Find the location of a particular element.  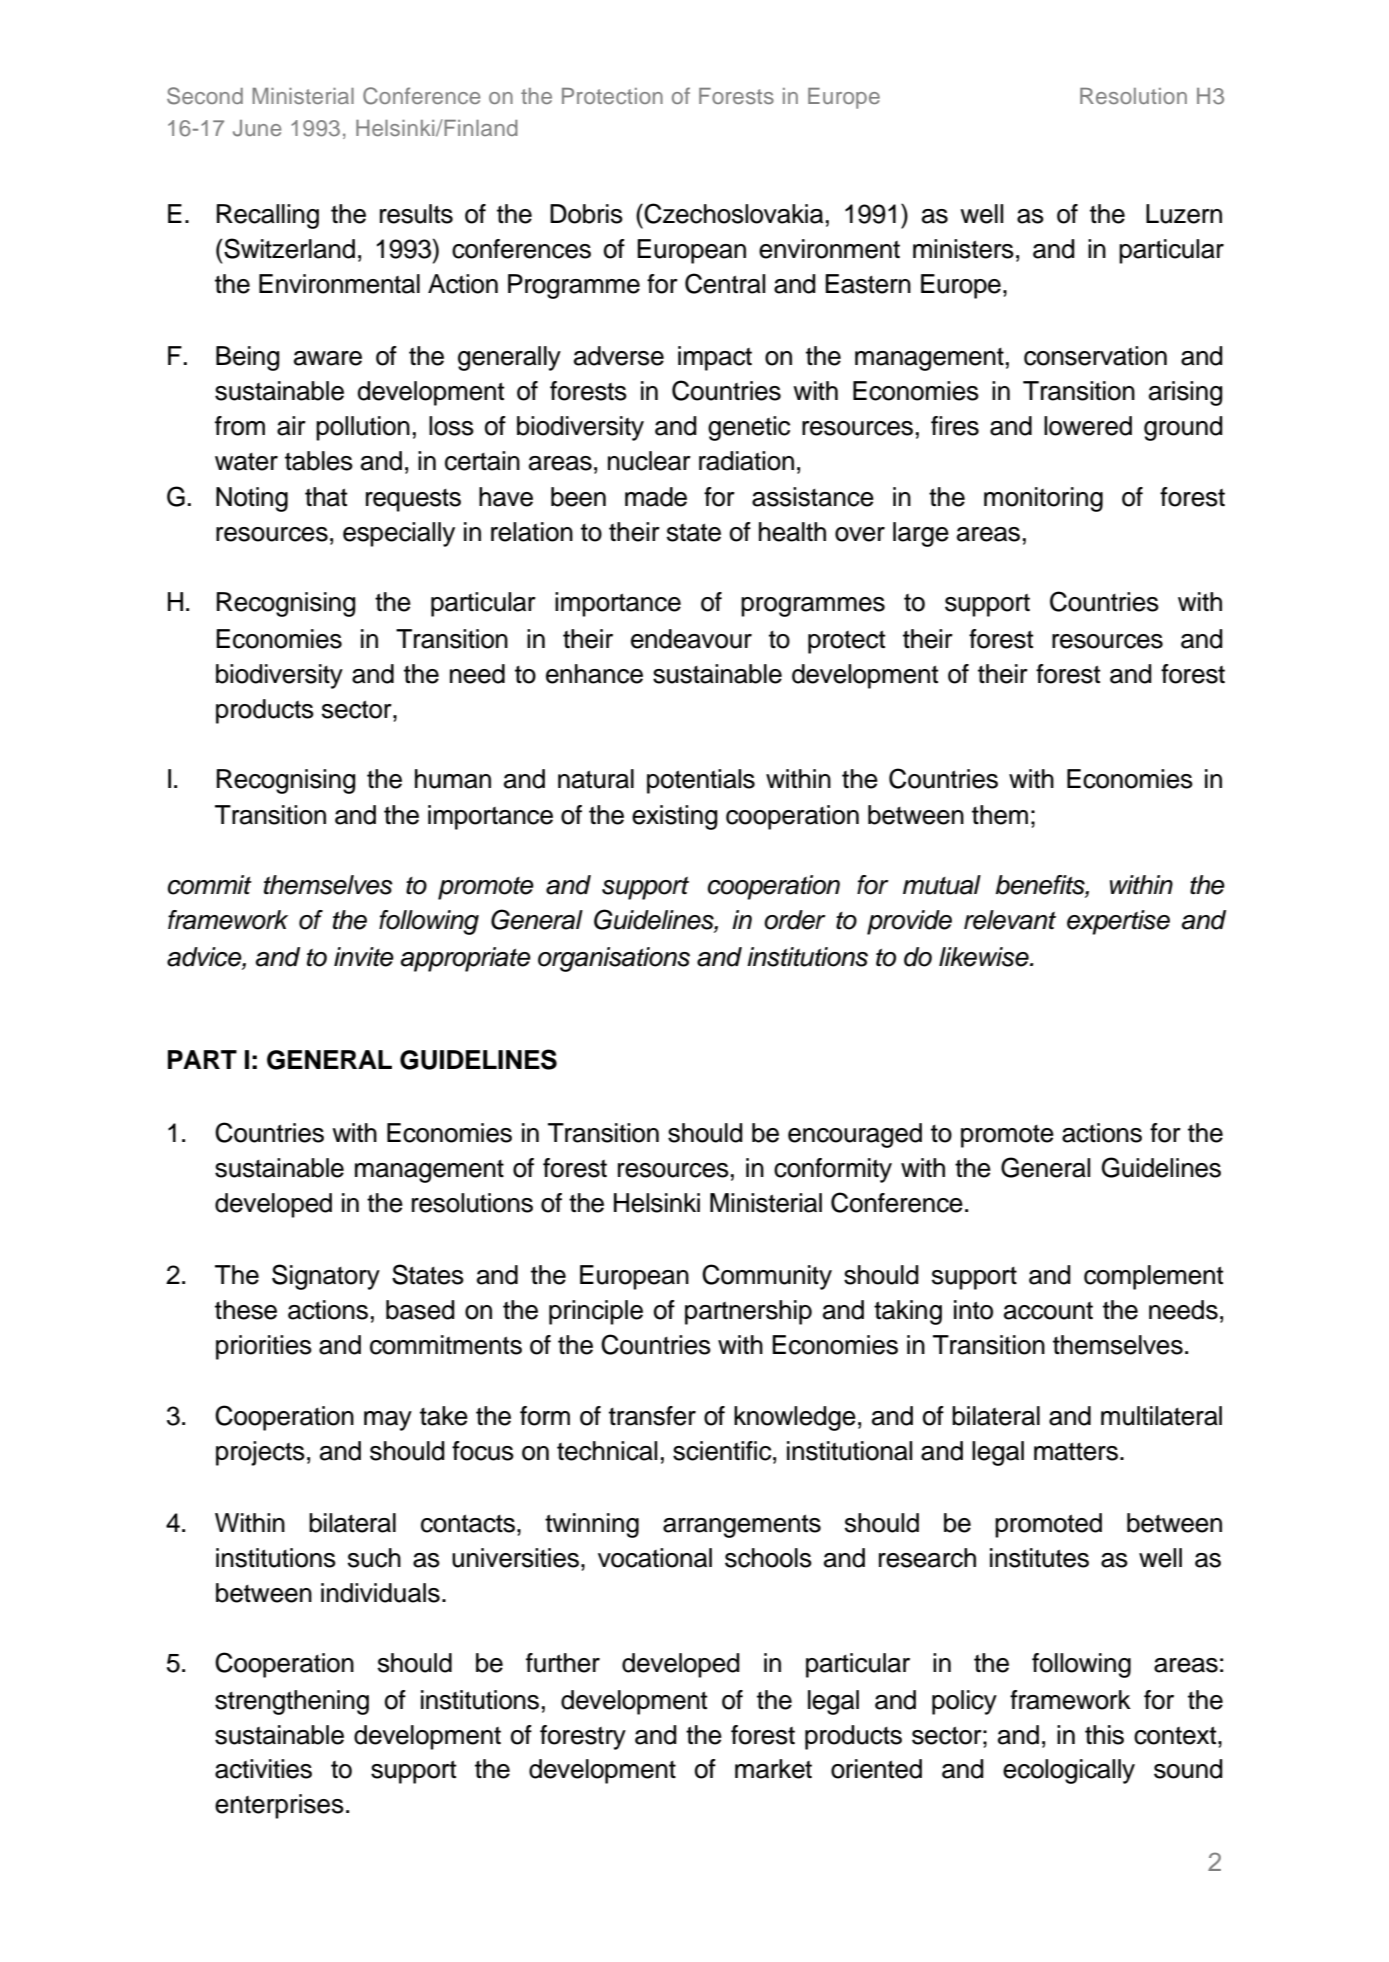

activities is located at coordinates (263, 1769).
